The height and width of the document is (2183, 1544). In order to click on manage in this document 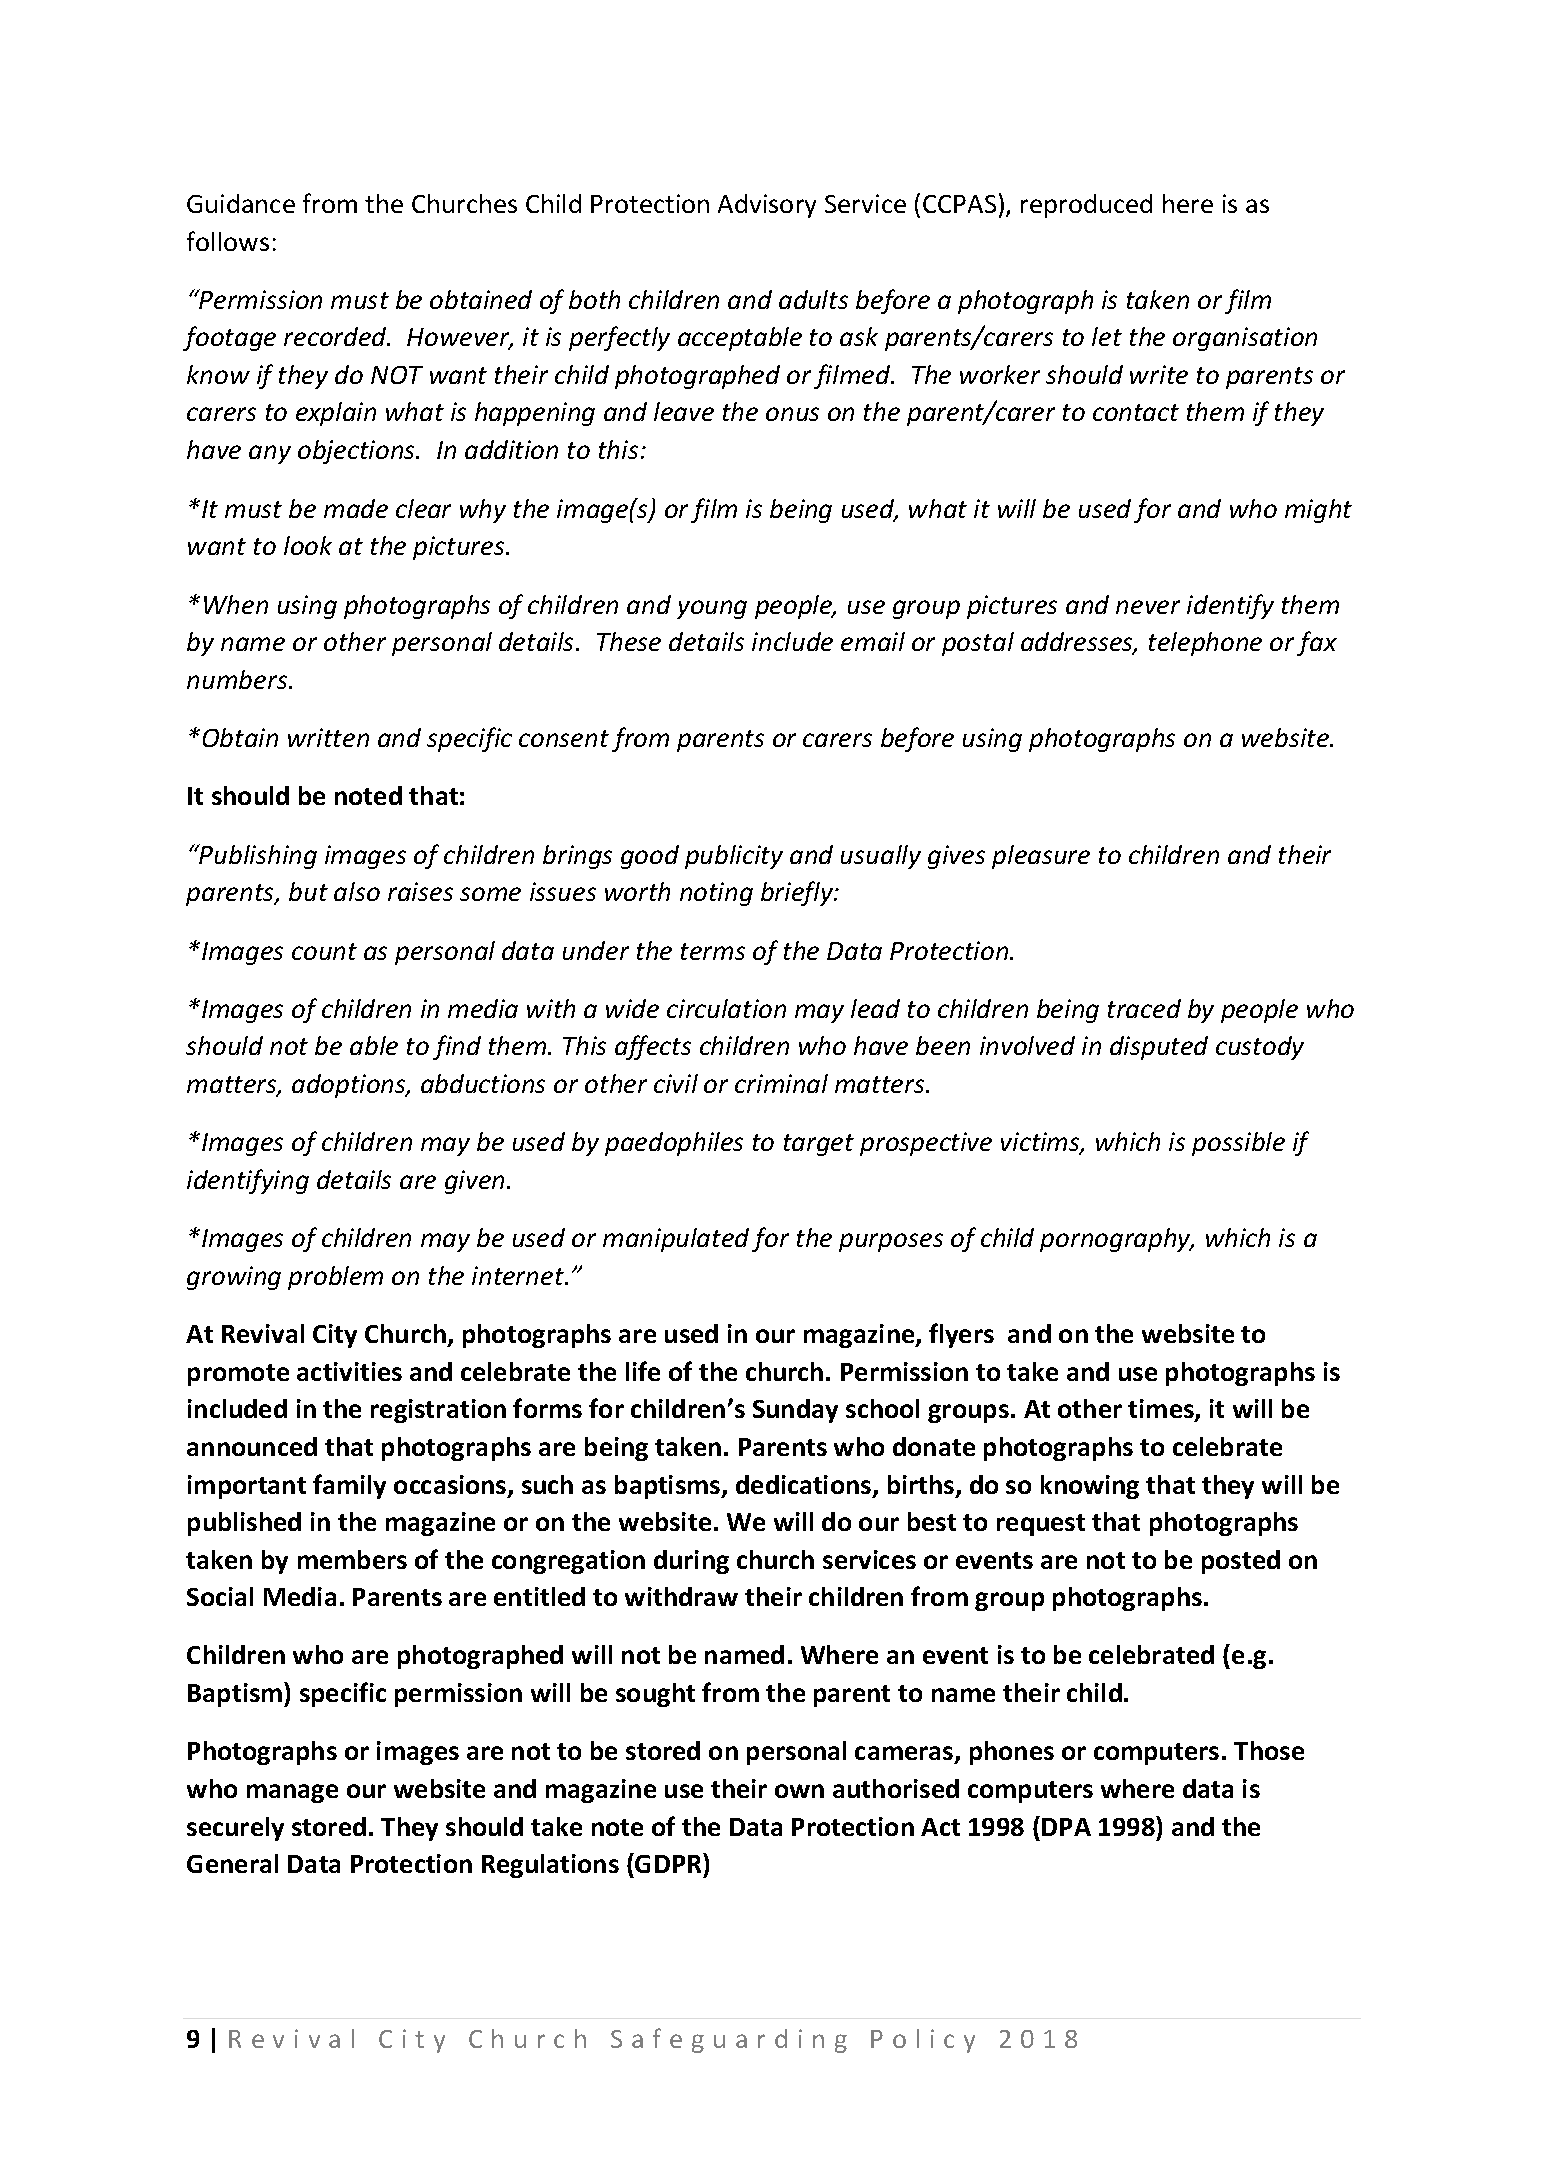, I will do `click(292, 1793)`.
